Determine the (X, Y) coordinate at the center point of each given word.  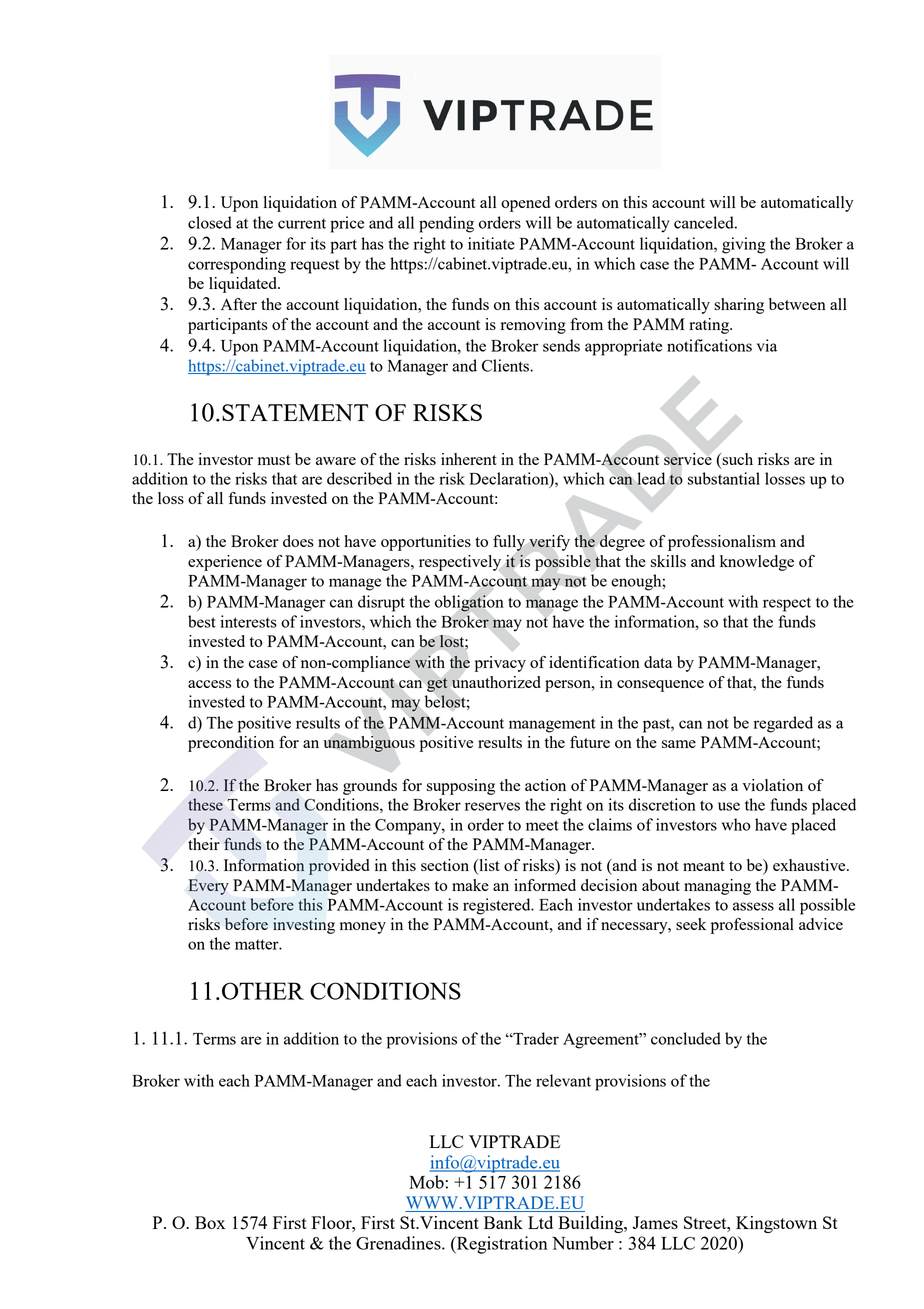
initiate (491, 243)
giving (744, 245)
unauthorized (496, 682)
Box (210, 1222)
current (302, 223)
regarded (783, 724)
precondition (231, 744)
